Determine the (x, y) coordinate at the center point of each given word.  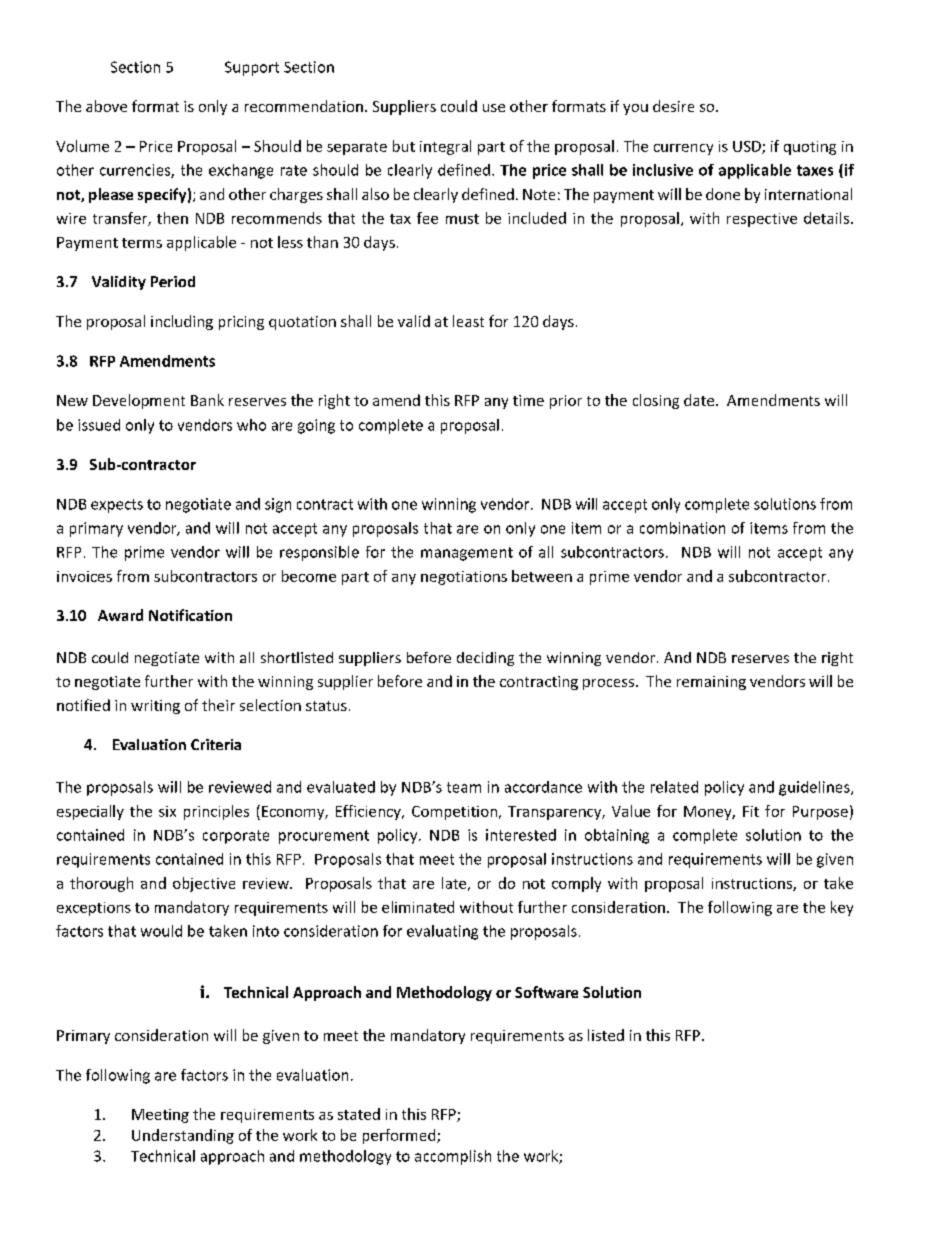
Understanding (183, 1136)
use (494, 108)
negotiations (464, 578)
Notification (190, 615)
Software (546, 992)
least (468, 321)
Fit (751, 811)
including (182, 322)
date (700, 400)
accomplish (453, 1157)
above (106, 106)
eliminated (418, 907)
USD (748, 147)
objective (204, 884)
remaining (711, 683)
